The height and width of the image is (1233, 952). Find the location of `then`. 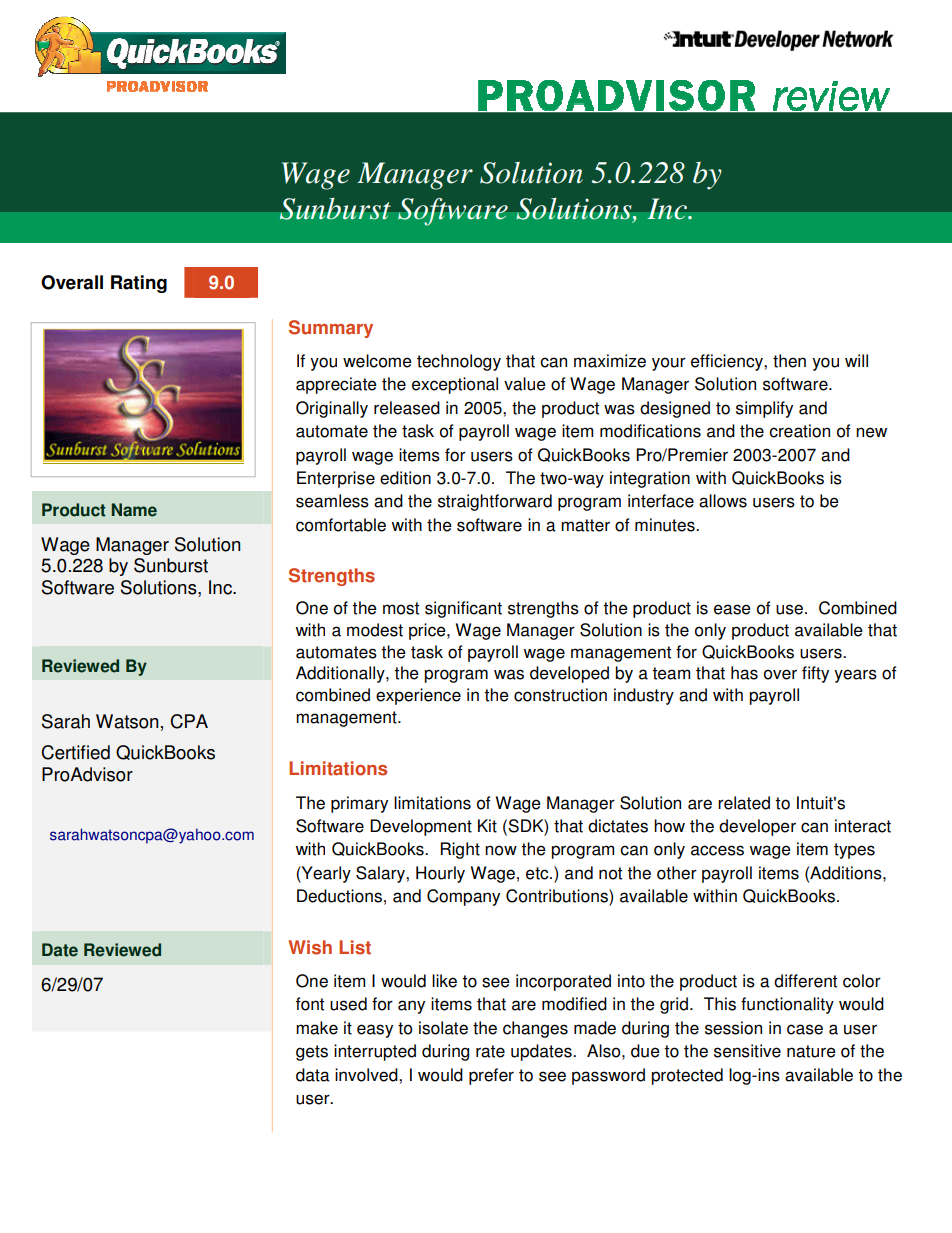

then is located at coordinates (789, 361).
